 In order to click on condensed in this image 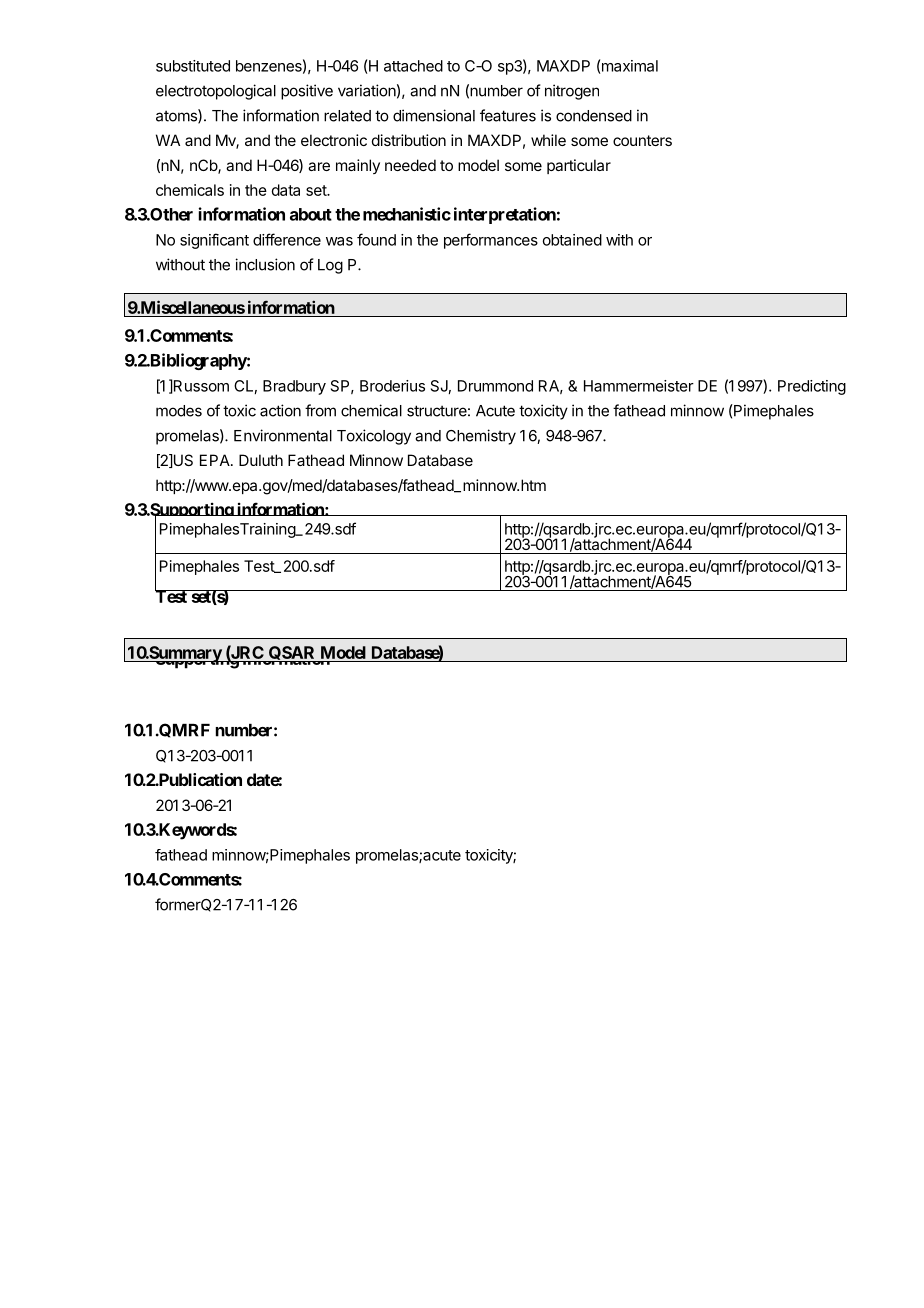, I will do `click(594, 116)`.
